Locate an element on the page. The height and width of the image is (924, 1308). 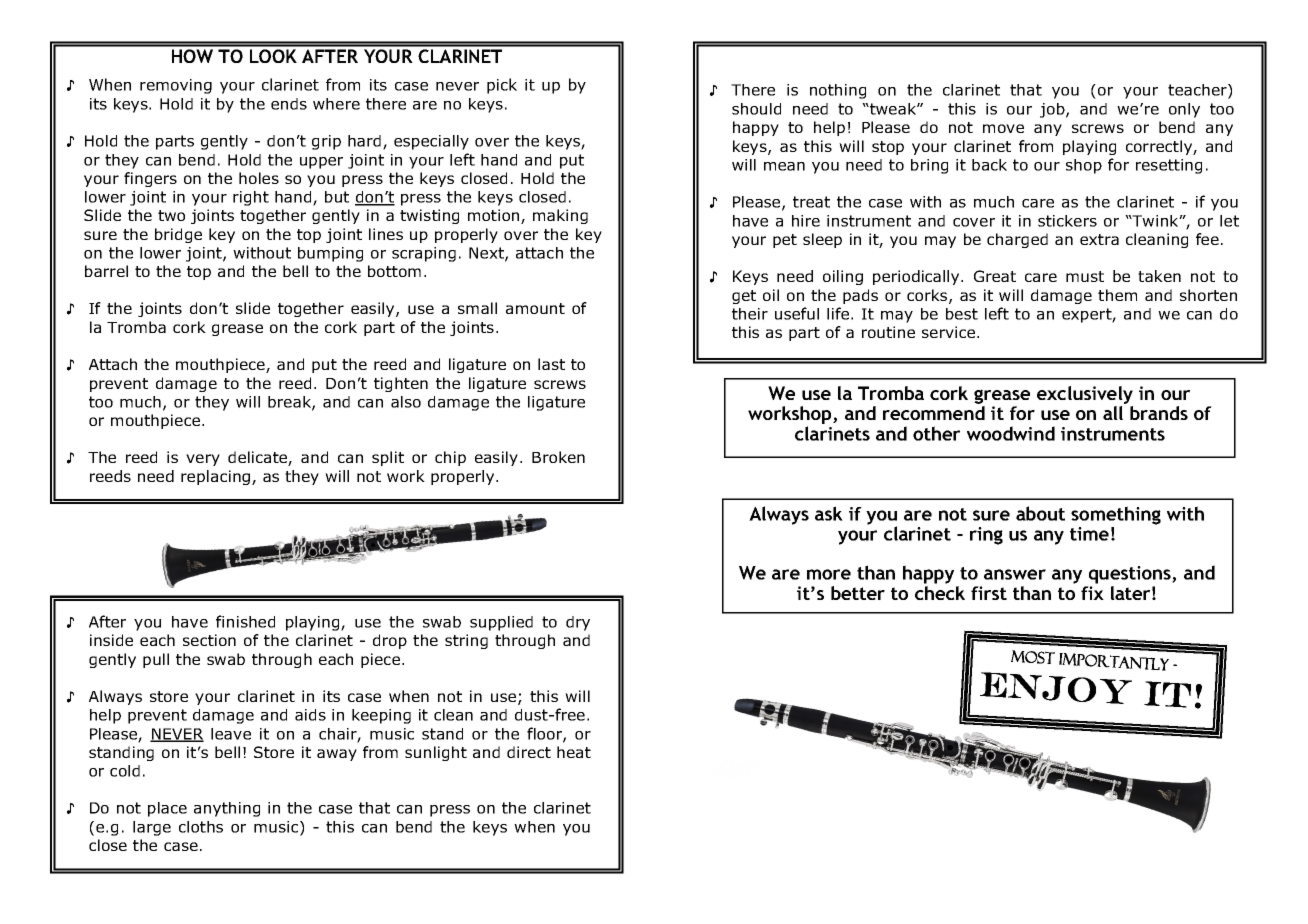
must is located at coordinates (1085, 276).
